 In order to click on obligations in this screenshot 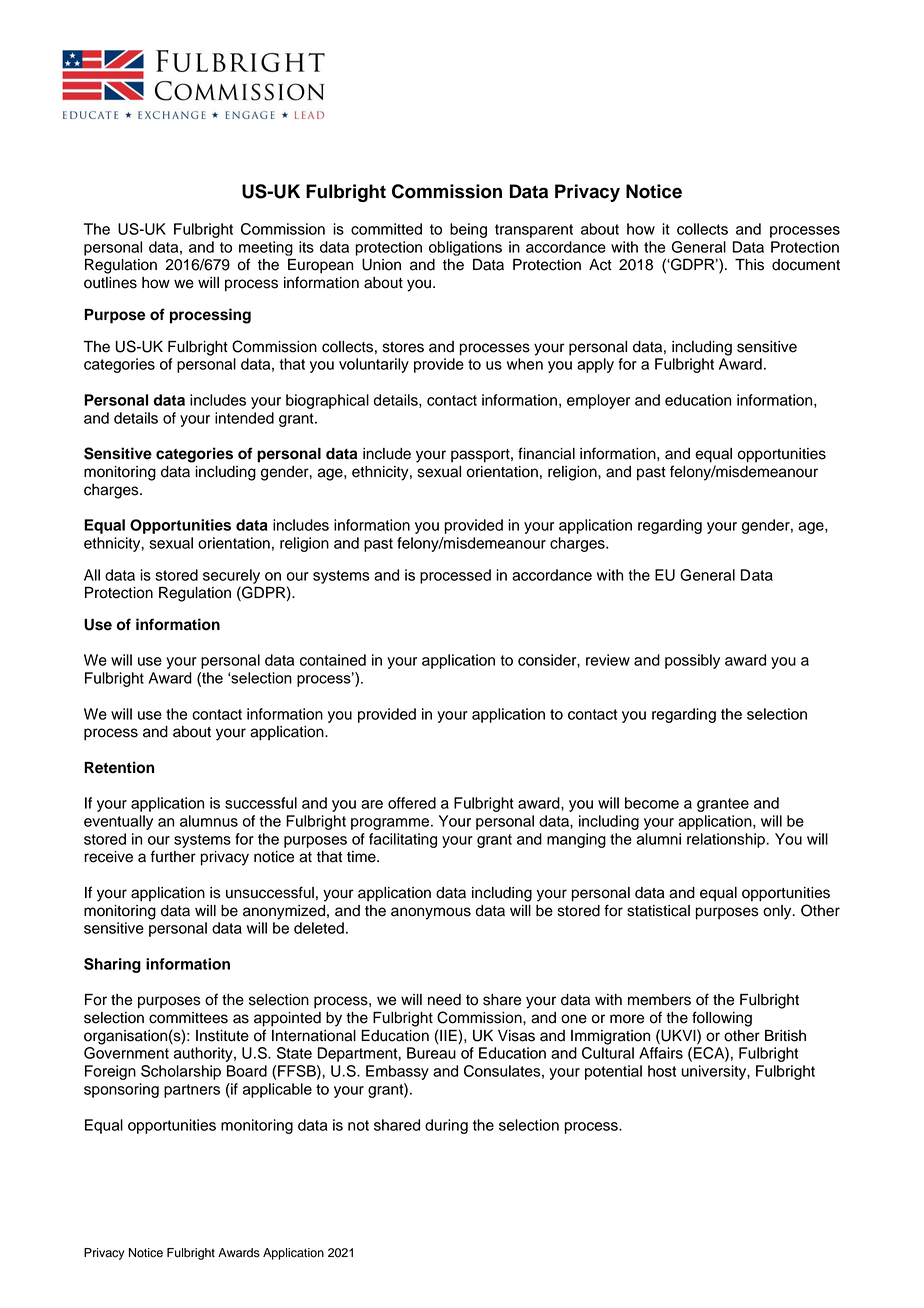, I will do `click(465, 248)`.
